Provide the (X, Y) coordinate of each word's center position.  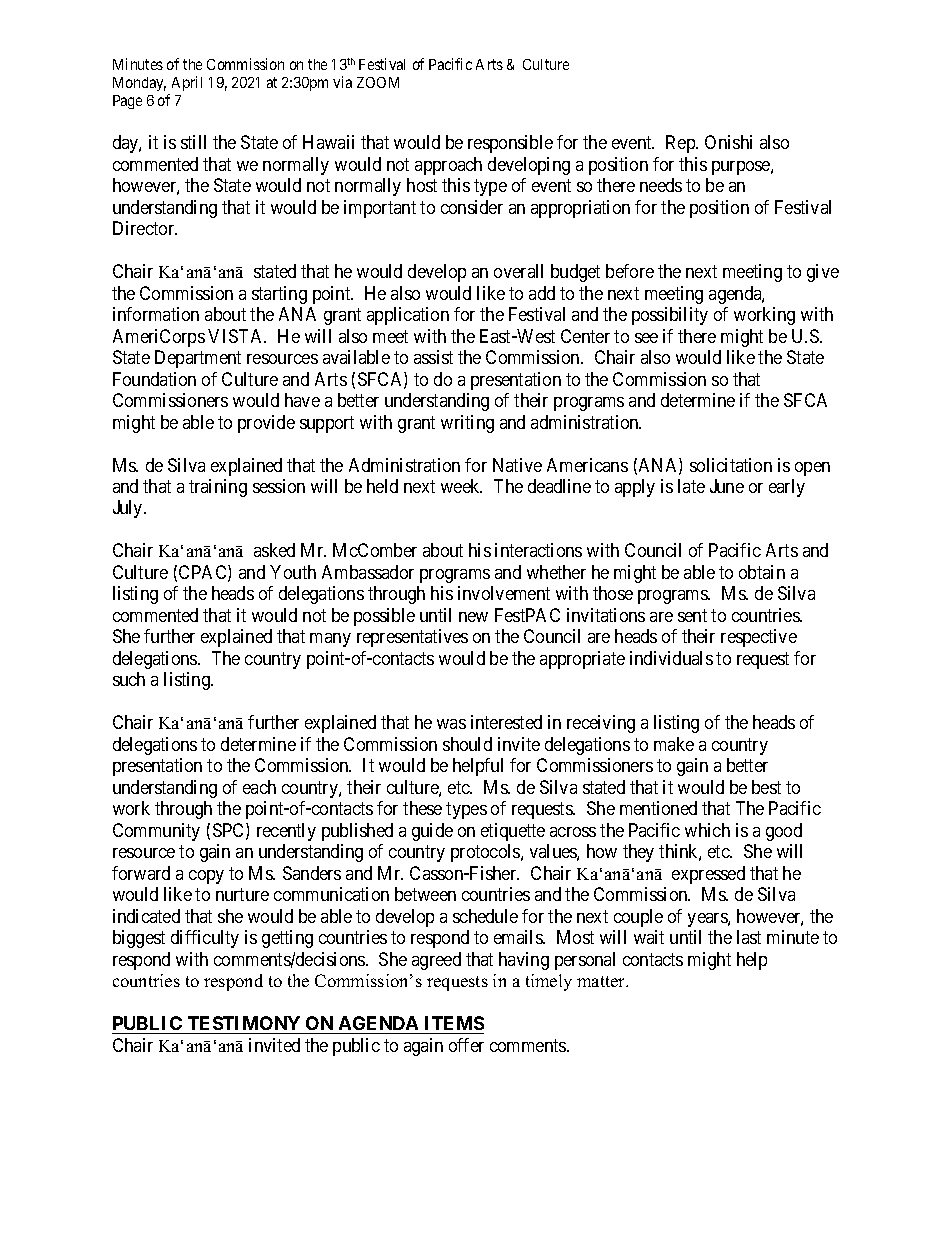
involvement (504, 593)
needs (661, 185)
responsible (510, 144)
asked (274, 550)
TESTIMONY (244, 1023)
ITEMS (454, 1023)
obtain (762, 572)
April (187, 83)
